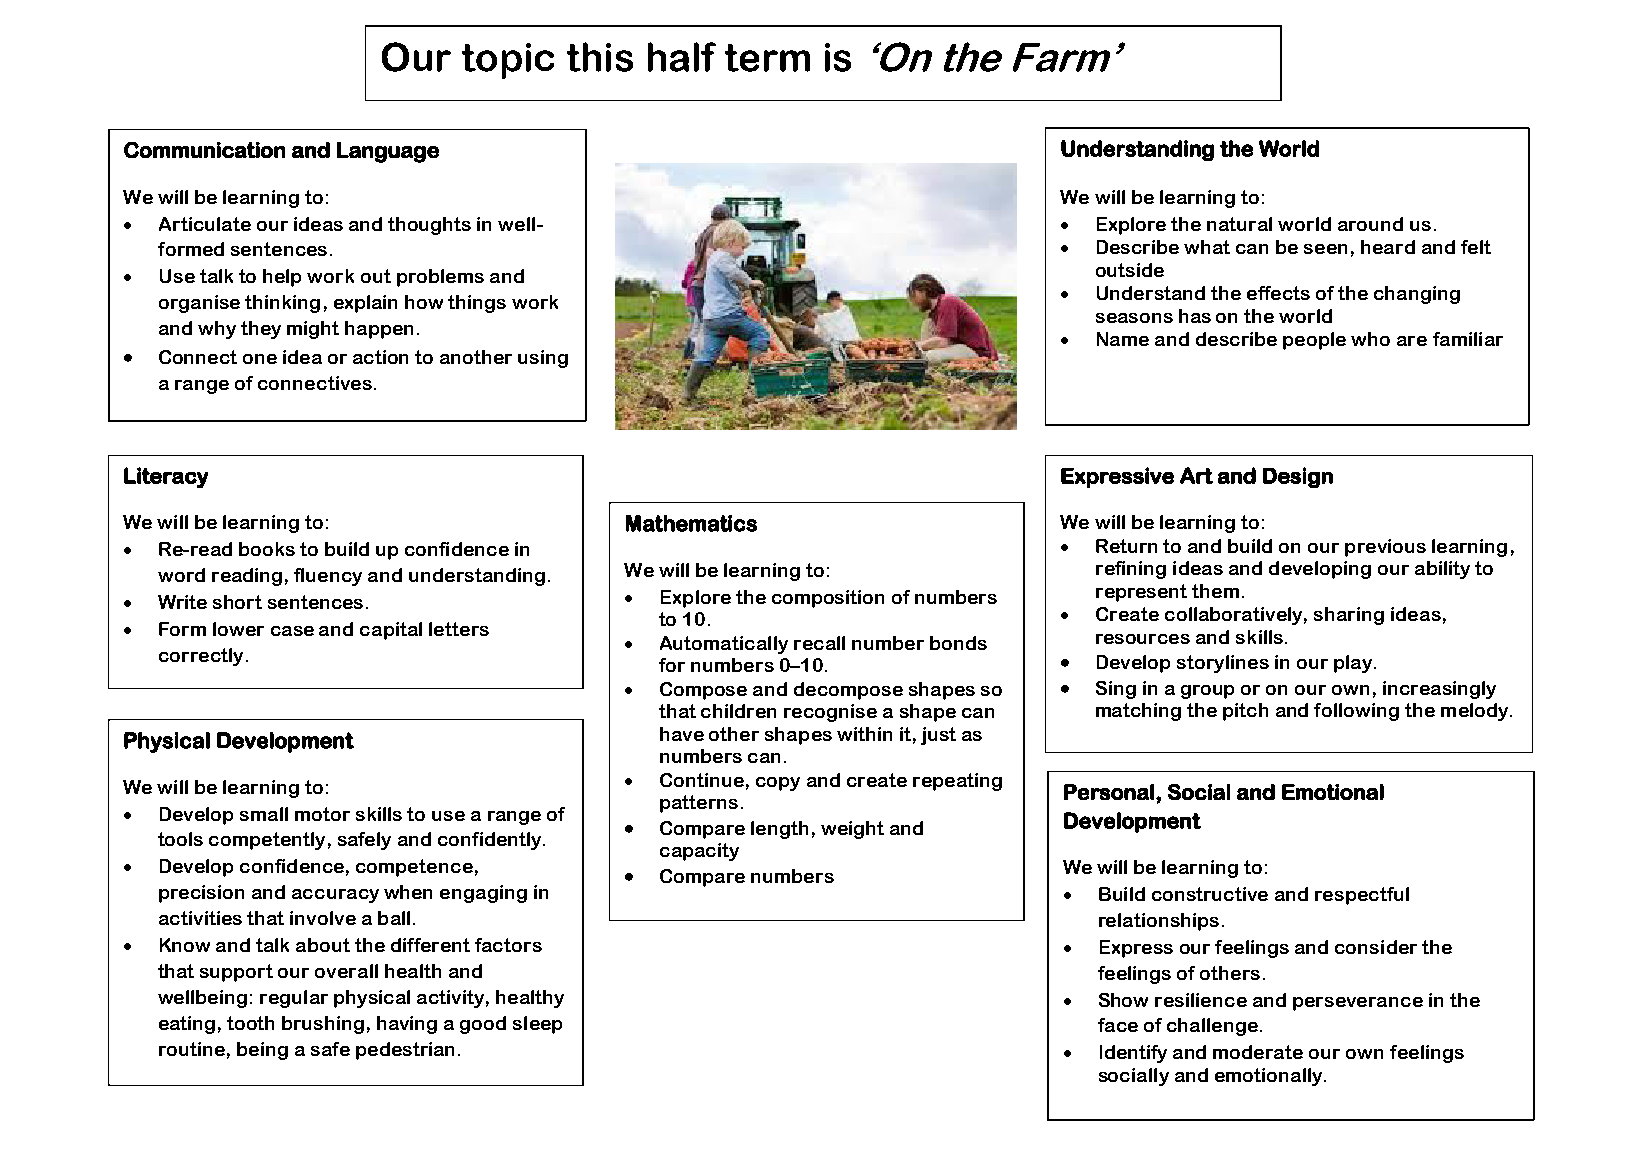 Image resolution: width=1634 pixels, height=1155 pixels. Describe the element at coordinates (388, 152) in the document. I see `Language` at that location.
